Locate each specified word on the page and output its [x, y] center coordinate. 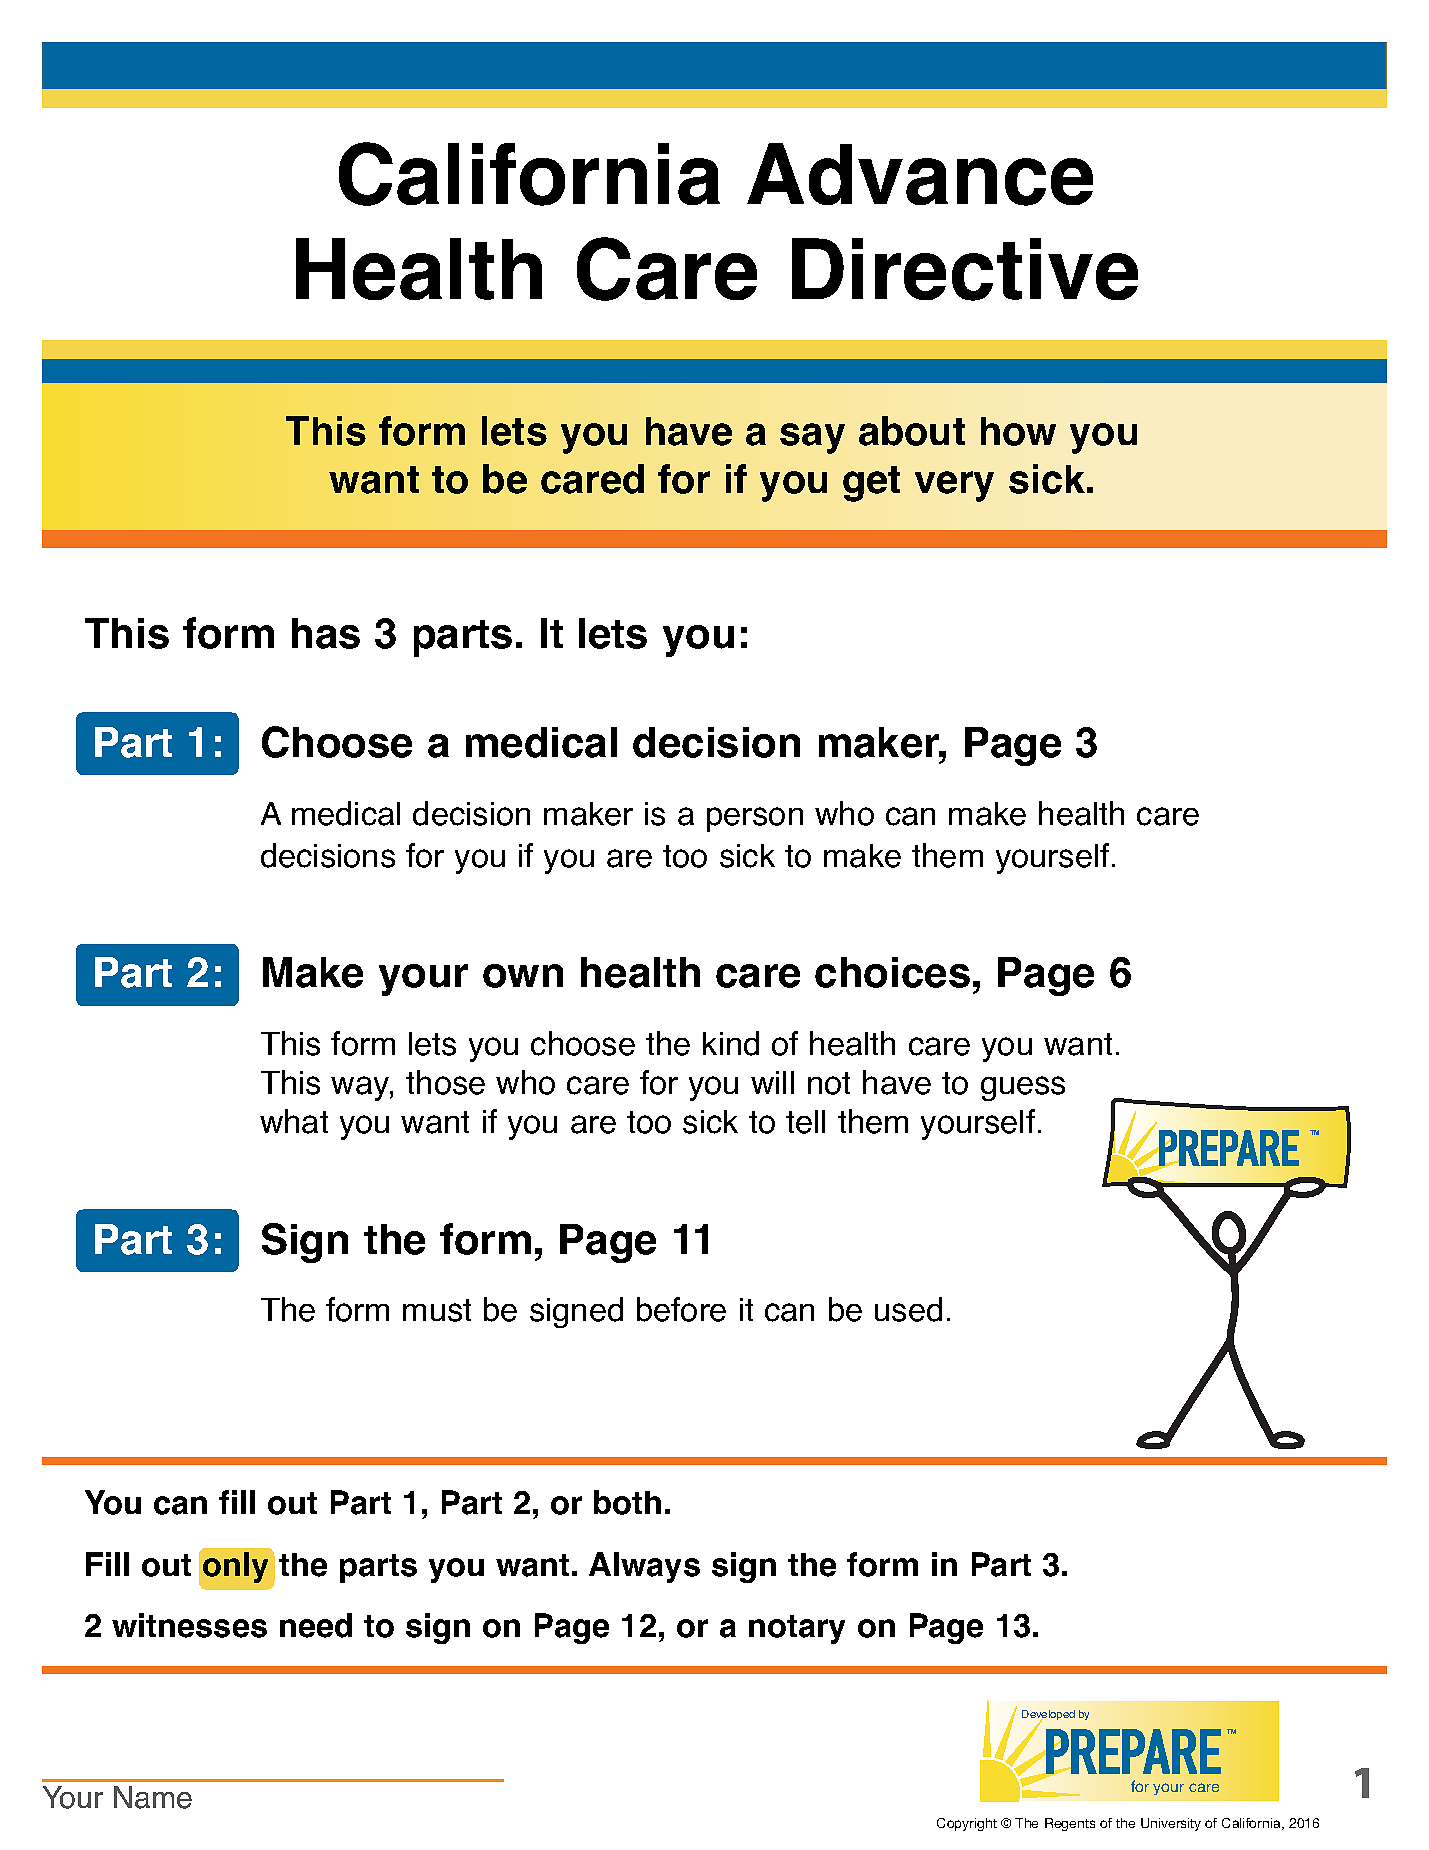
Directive [965, 269]
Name [153, 1797]
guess [1023, 1088]
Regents [1070, 1824]
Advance [920, 174]
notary [797, 1629]
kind [731, 1043]
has [326, 633]
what [294, 1121]
